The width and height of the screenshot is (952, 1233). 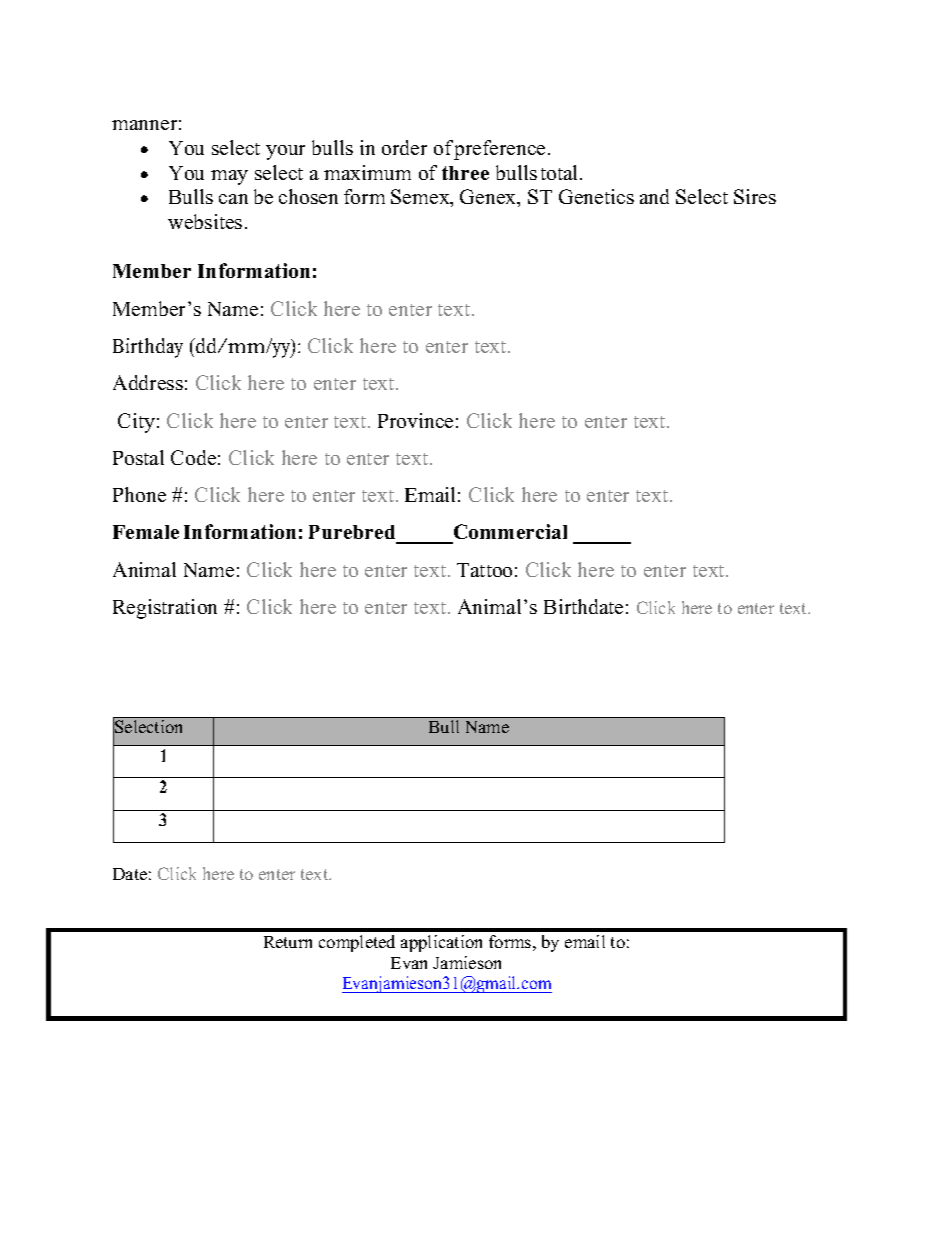 What do you see at coordinates (288, 942) in the screenshot?
I see `Return` at bounding box center [288, 942].
